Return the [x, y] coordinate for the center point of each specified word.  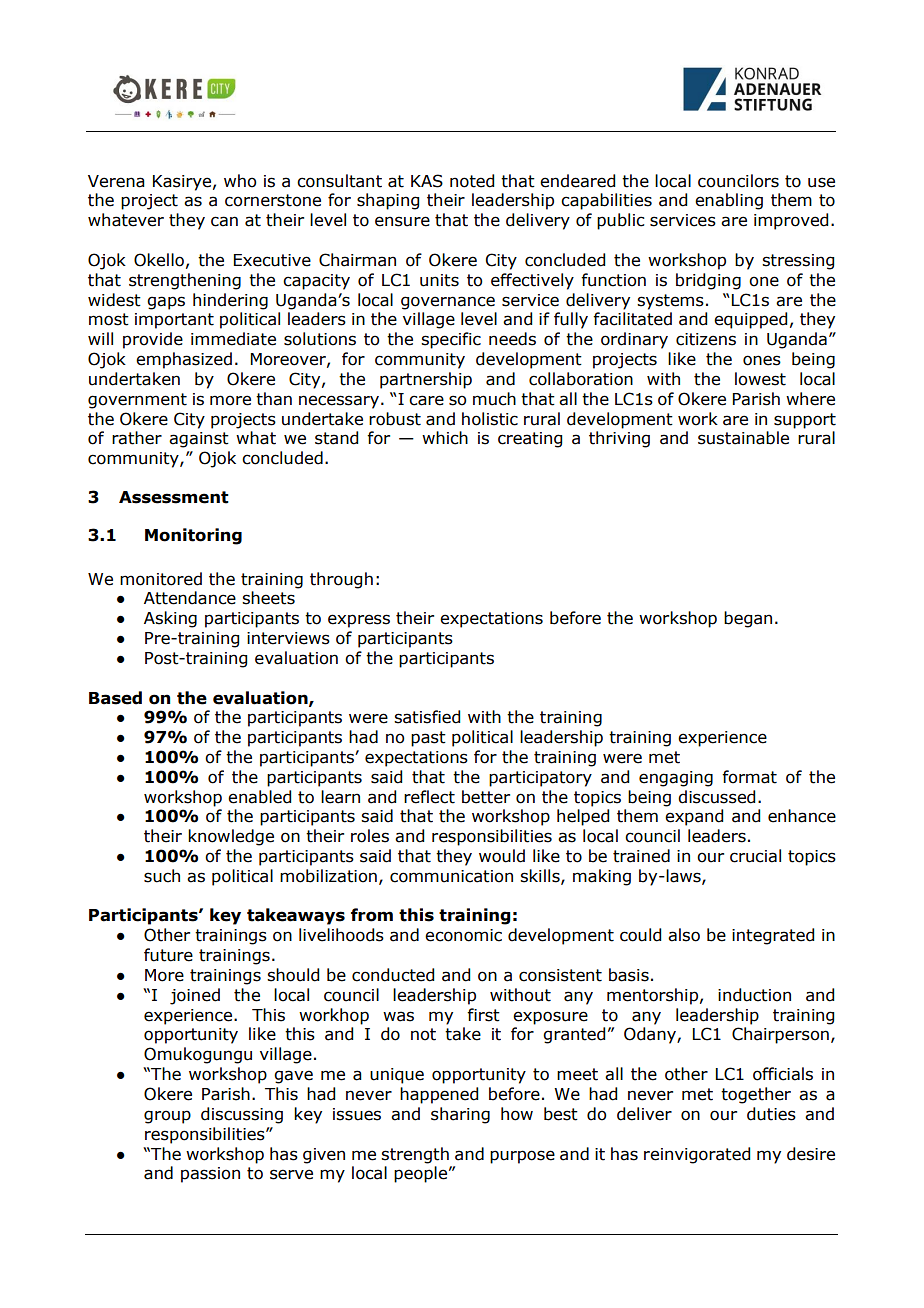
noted [472, 181]
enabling [729, 201]
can [224, 221]
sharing [460, 1115]
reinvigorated [697, 1155]
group [167, 1117]
